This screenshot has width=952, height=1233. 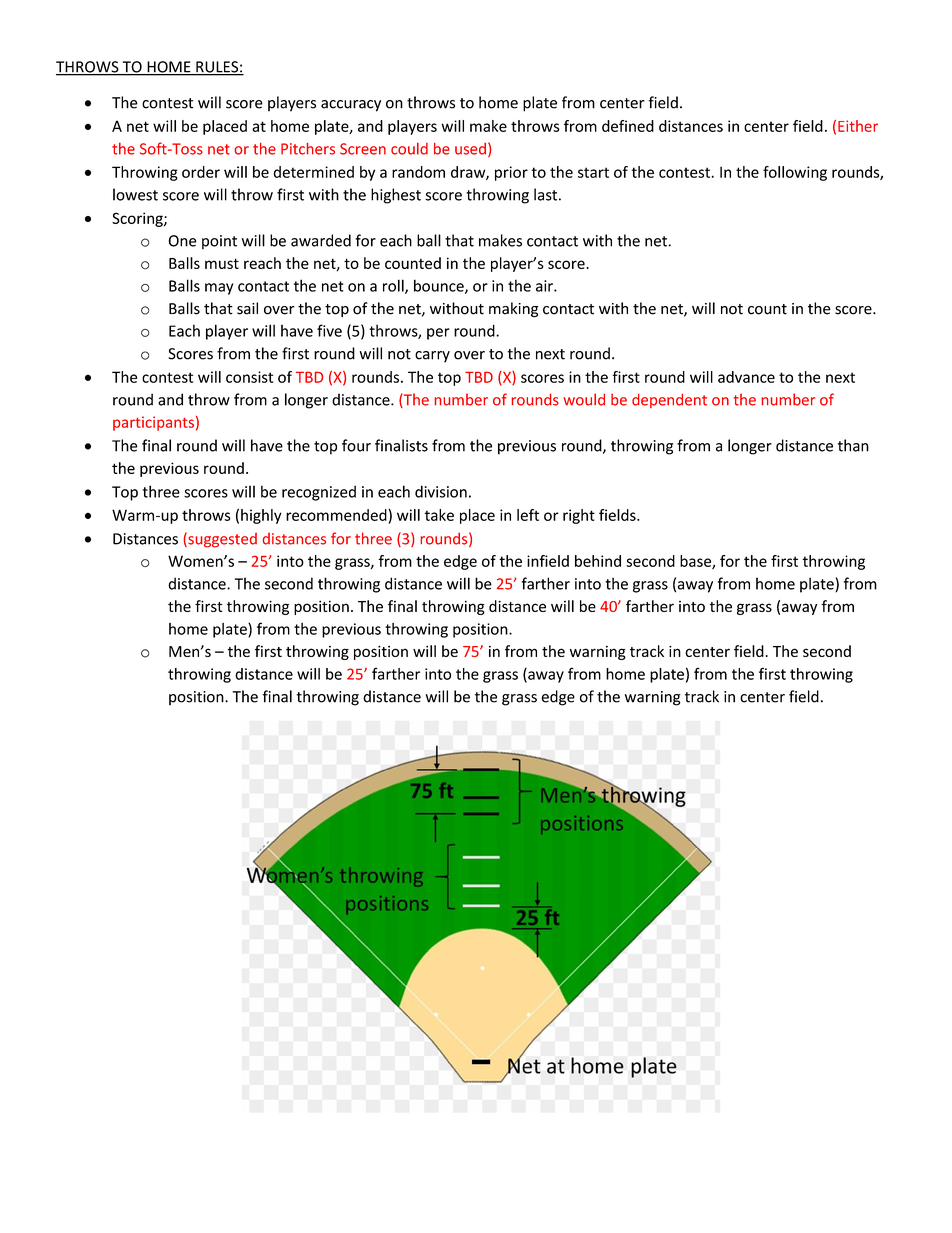 I want to click on per, so click(x=438, y=334).
